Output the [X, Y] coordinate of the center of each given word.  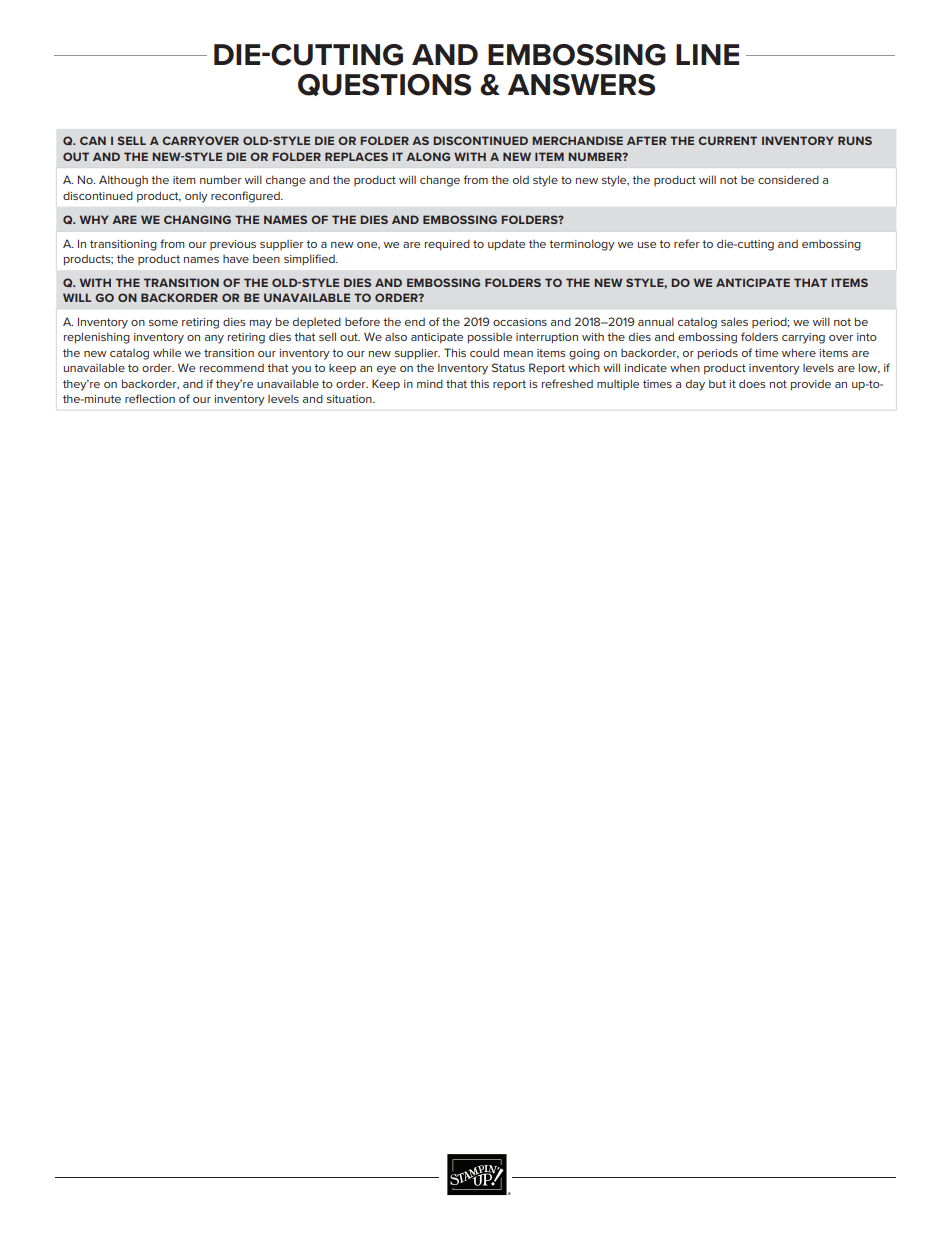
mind [430, 383]
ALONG [428, 156]
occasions [520, 322]
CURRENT [727, 140]
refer [687, 243]
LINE [707, 54]
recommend [232, 368]
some [163, 323]
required [447, 244]
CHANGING [197, 219]
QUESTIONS [384, 85]
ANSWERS [581, 85]
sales [734, 321]
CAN [93, 140]
